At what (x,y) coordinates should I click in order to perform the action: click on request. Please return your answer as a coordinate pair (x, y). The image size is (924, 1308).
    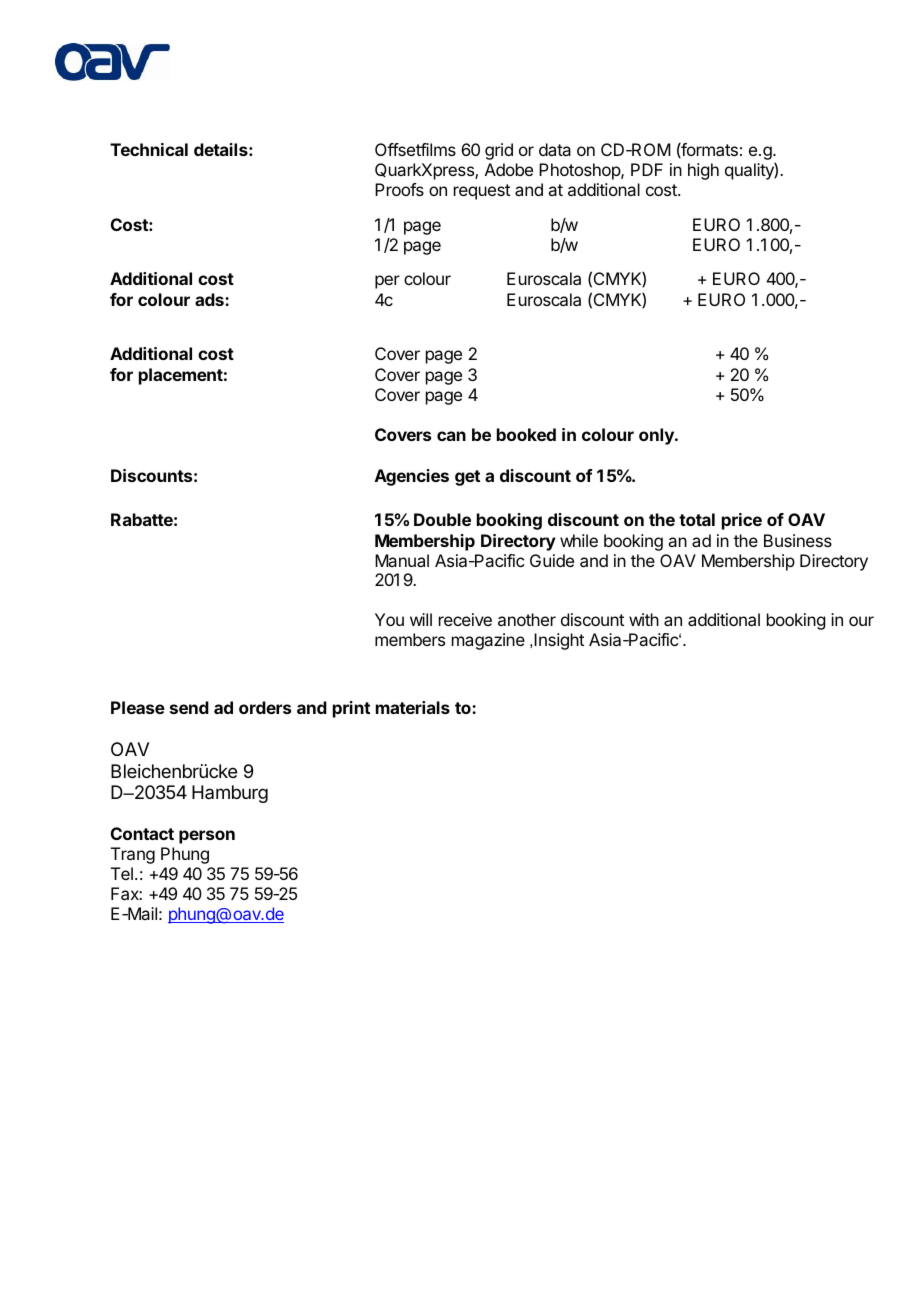
    Looking at the image, I should click on (482, 192).
